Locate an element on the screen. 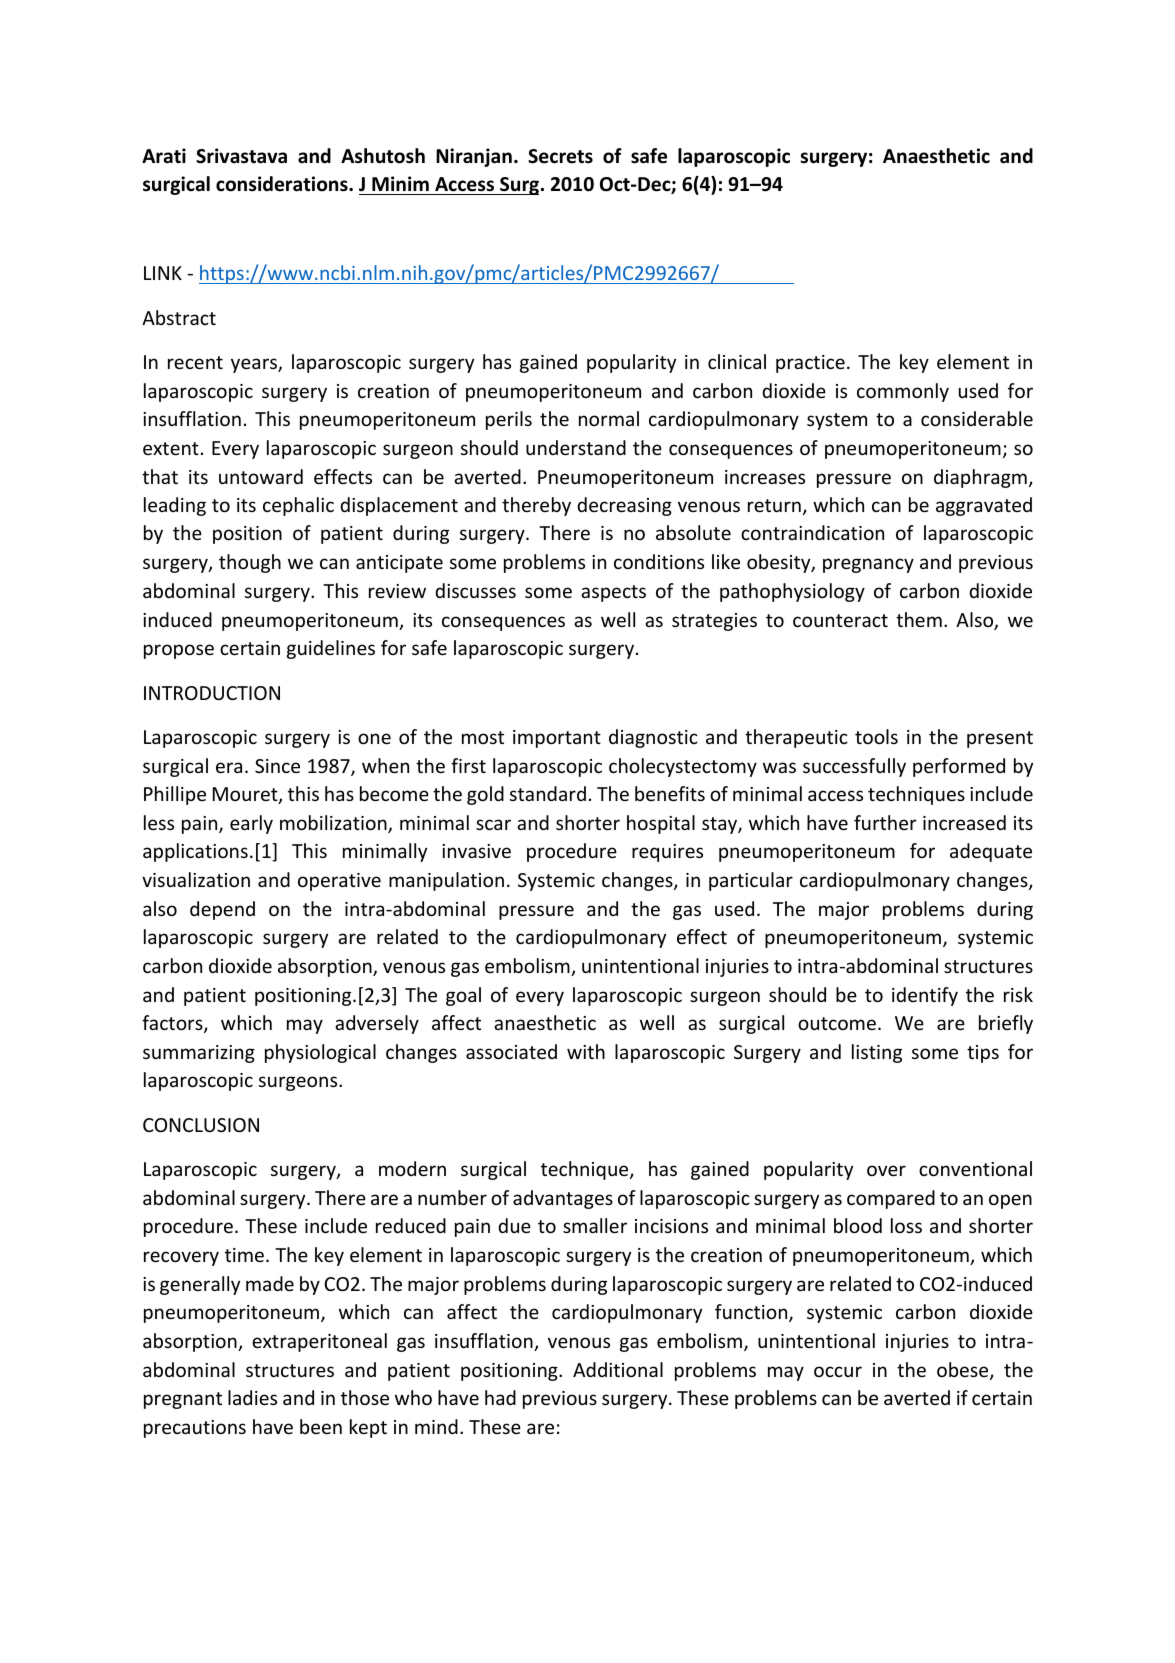  practice is located at coordinates (810, 364).
